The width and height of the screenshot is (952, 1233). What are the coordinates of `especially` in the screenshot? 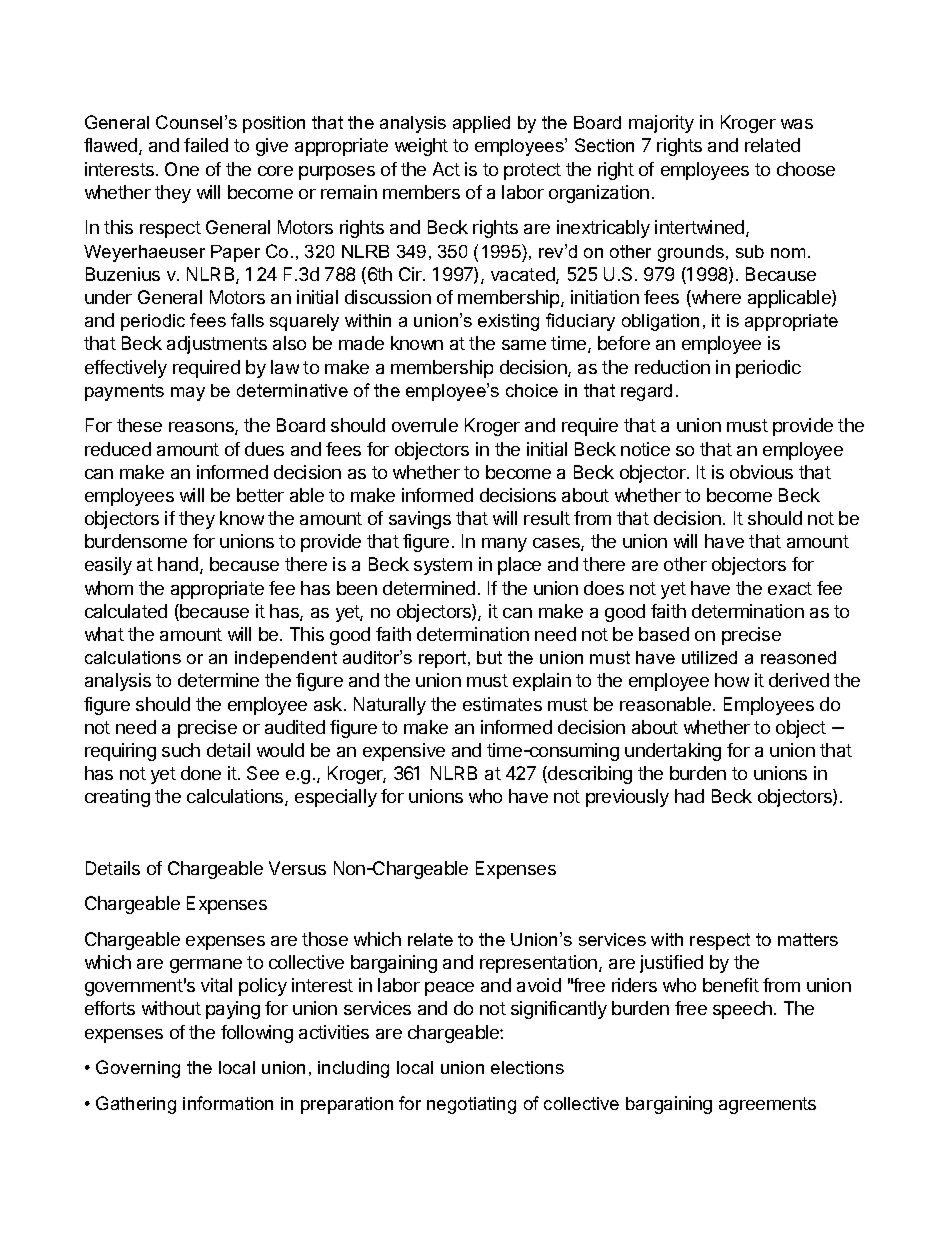 It's located at (336, 798).
